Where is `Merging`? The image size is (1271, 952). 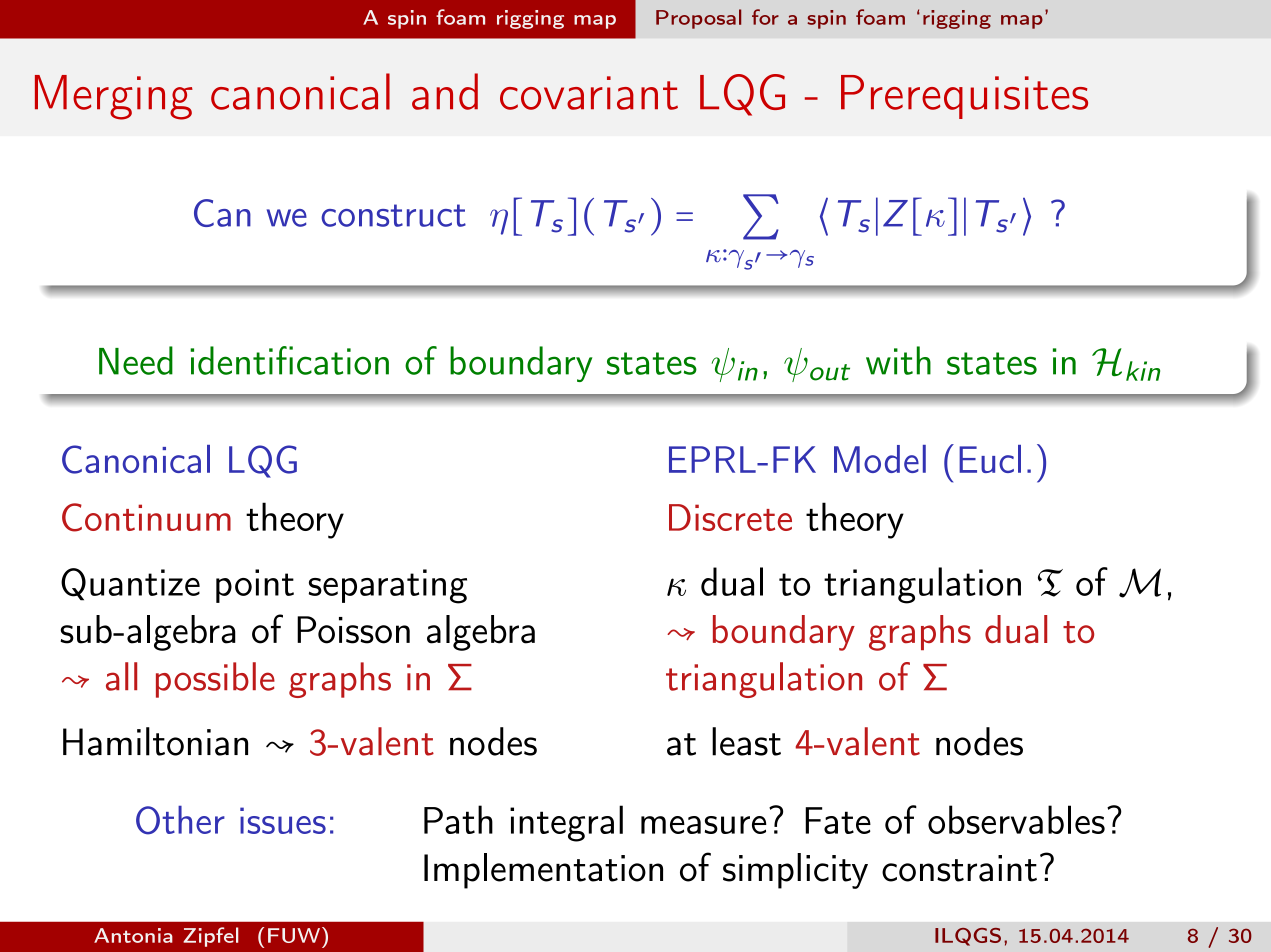 Merging is located at coordinates (114, 97).
